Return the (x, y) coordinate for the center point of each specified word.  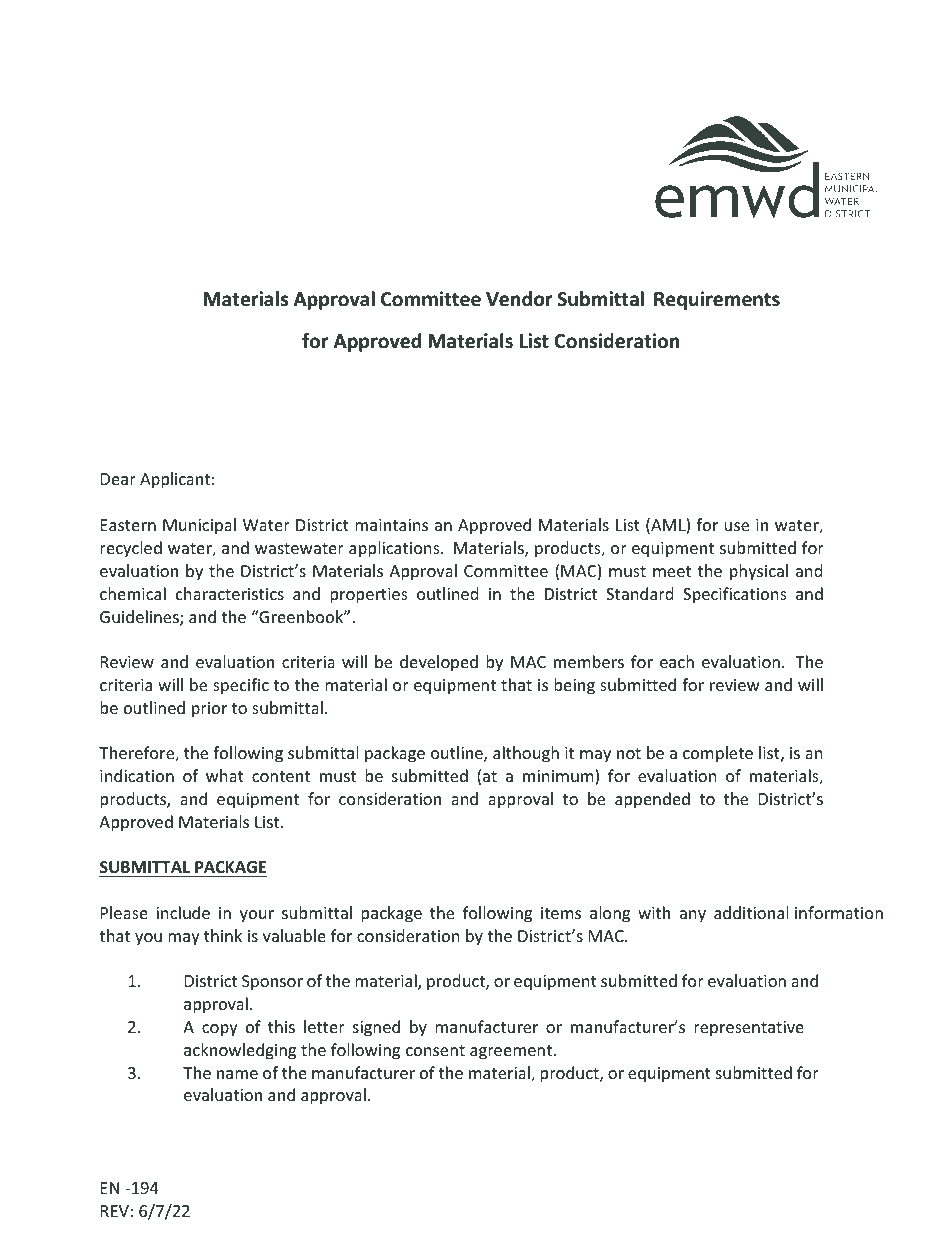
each (677, 661)
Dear (118, 479)
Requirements (717, 300)
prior (209, 710)
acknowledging (240, 1051)
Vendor (519, 299)
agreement (511, 1052)
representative (749, 1029)
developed (439, 663)
